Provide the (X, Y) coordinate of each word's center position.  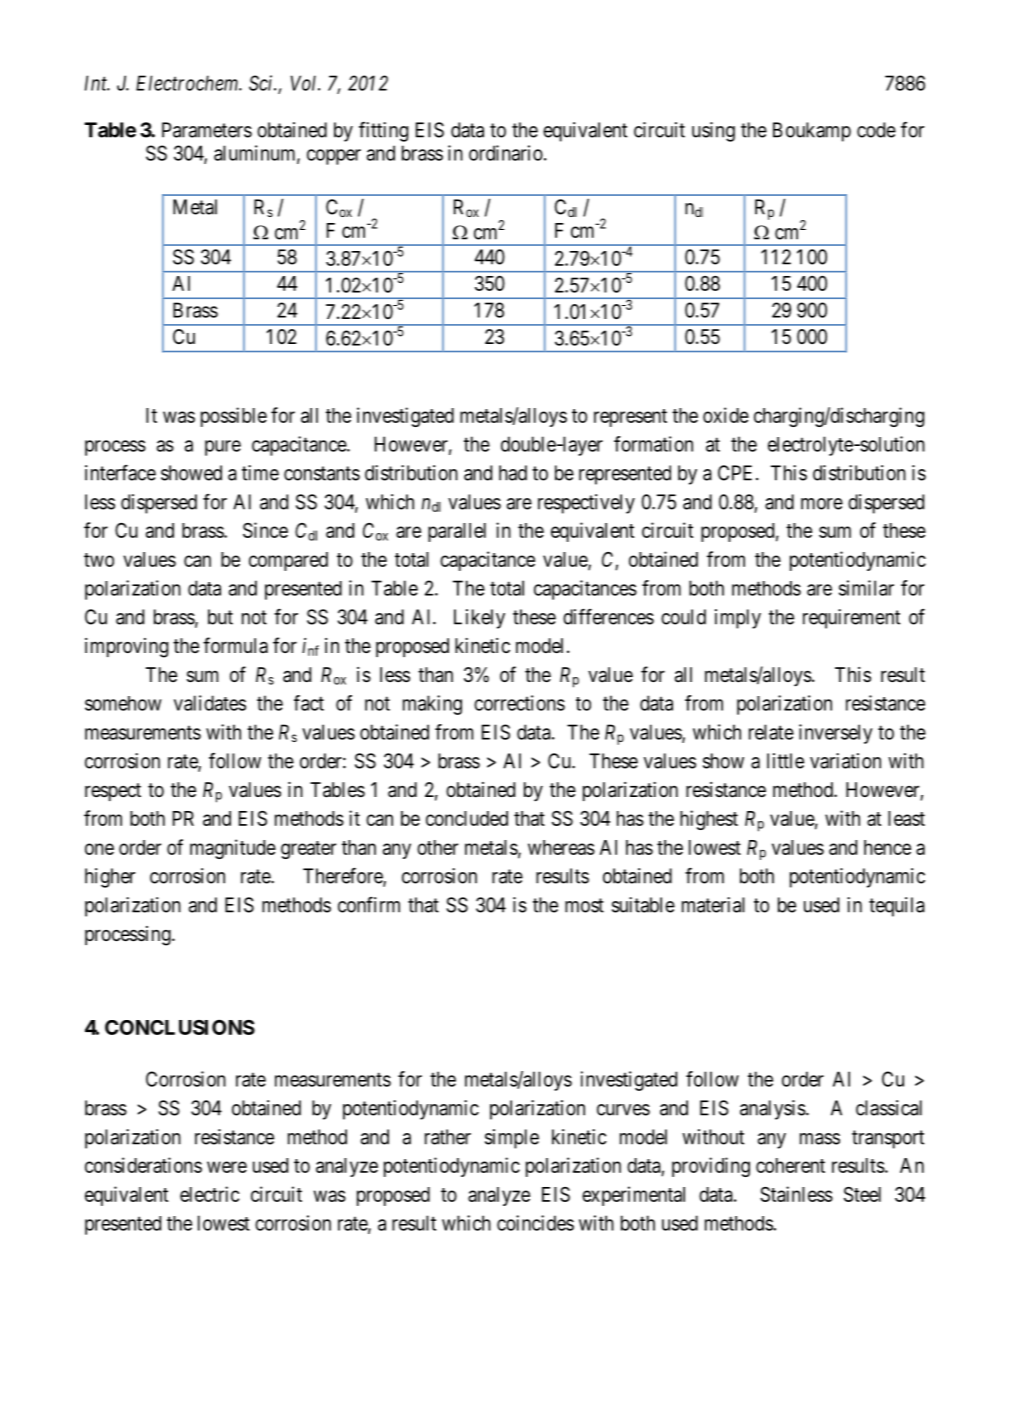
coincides (535, 1223)
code (876, 130)
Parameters (207, 130)
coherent (790, 1165)
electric (209, 1194)
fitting (383, 132)
